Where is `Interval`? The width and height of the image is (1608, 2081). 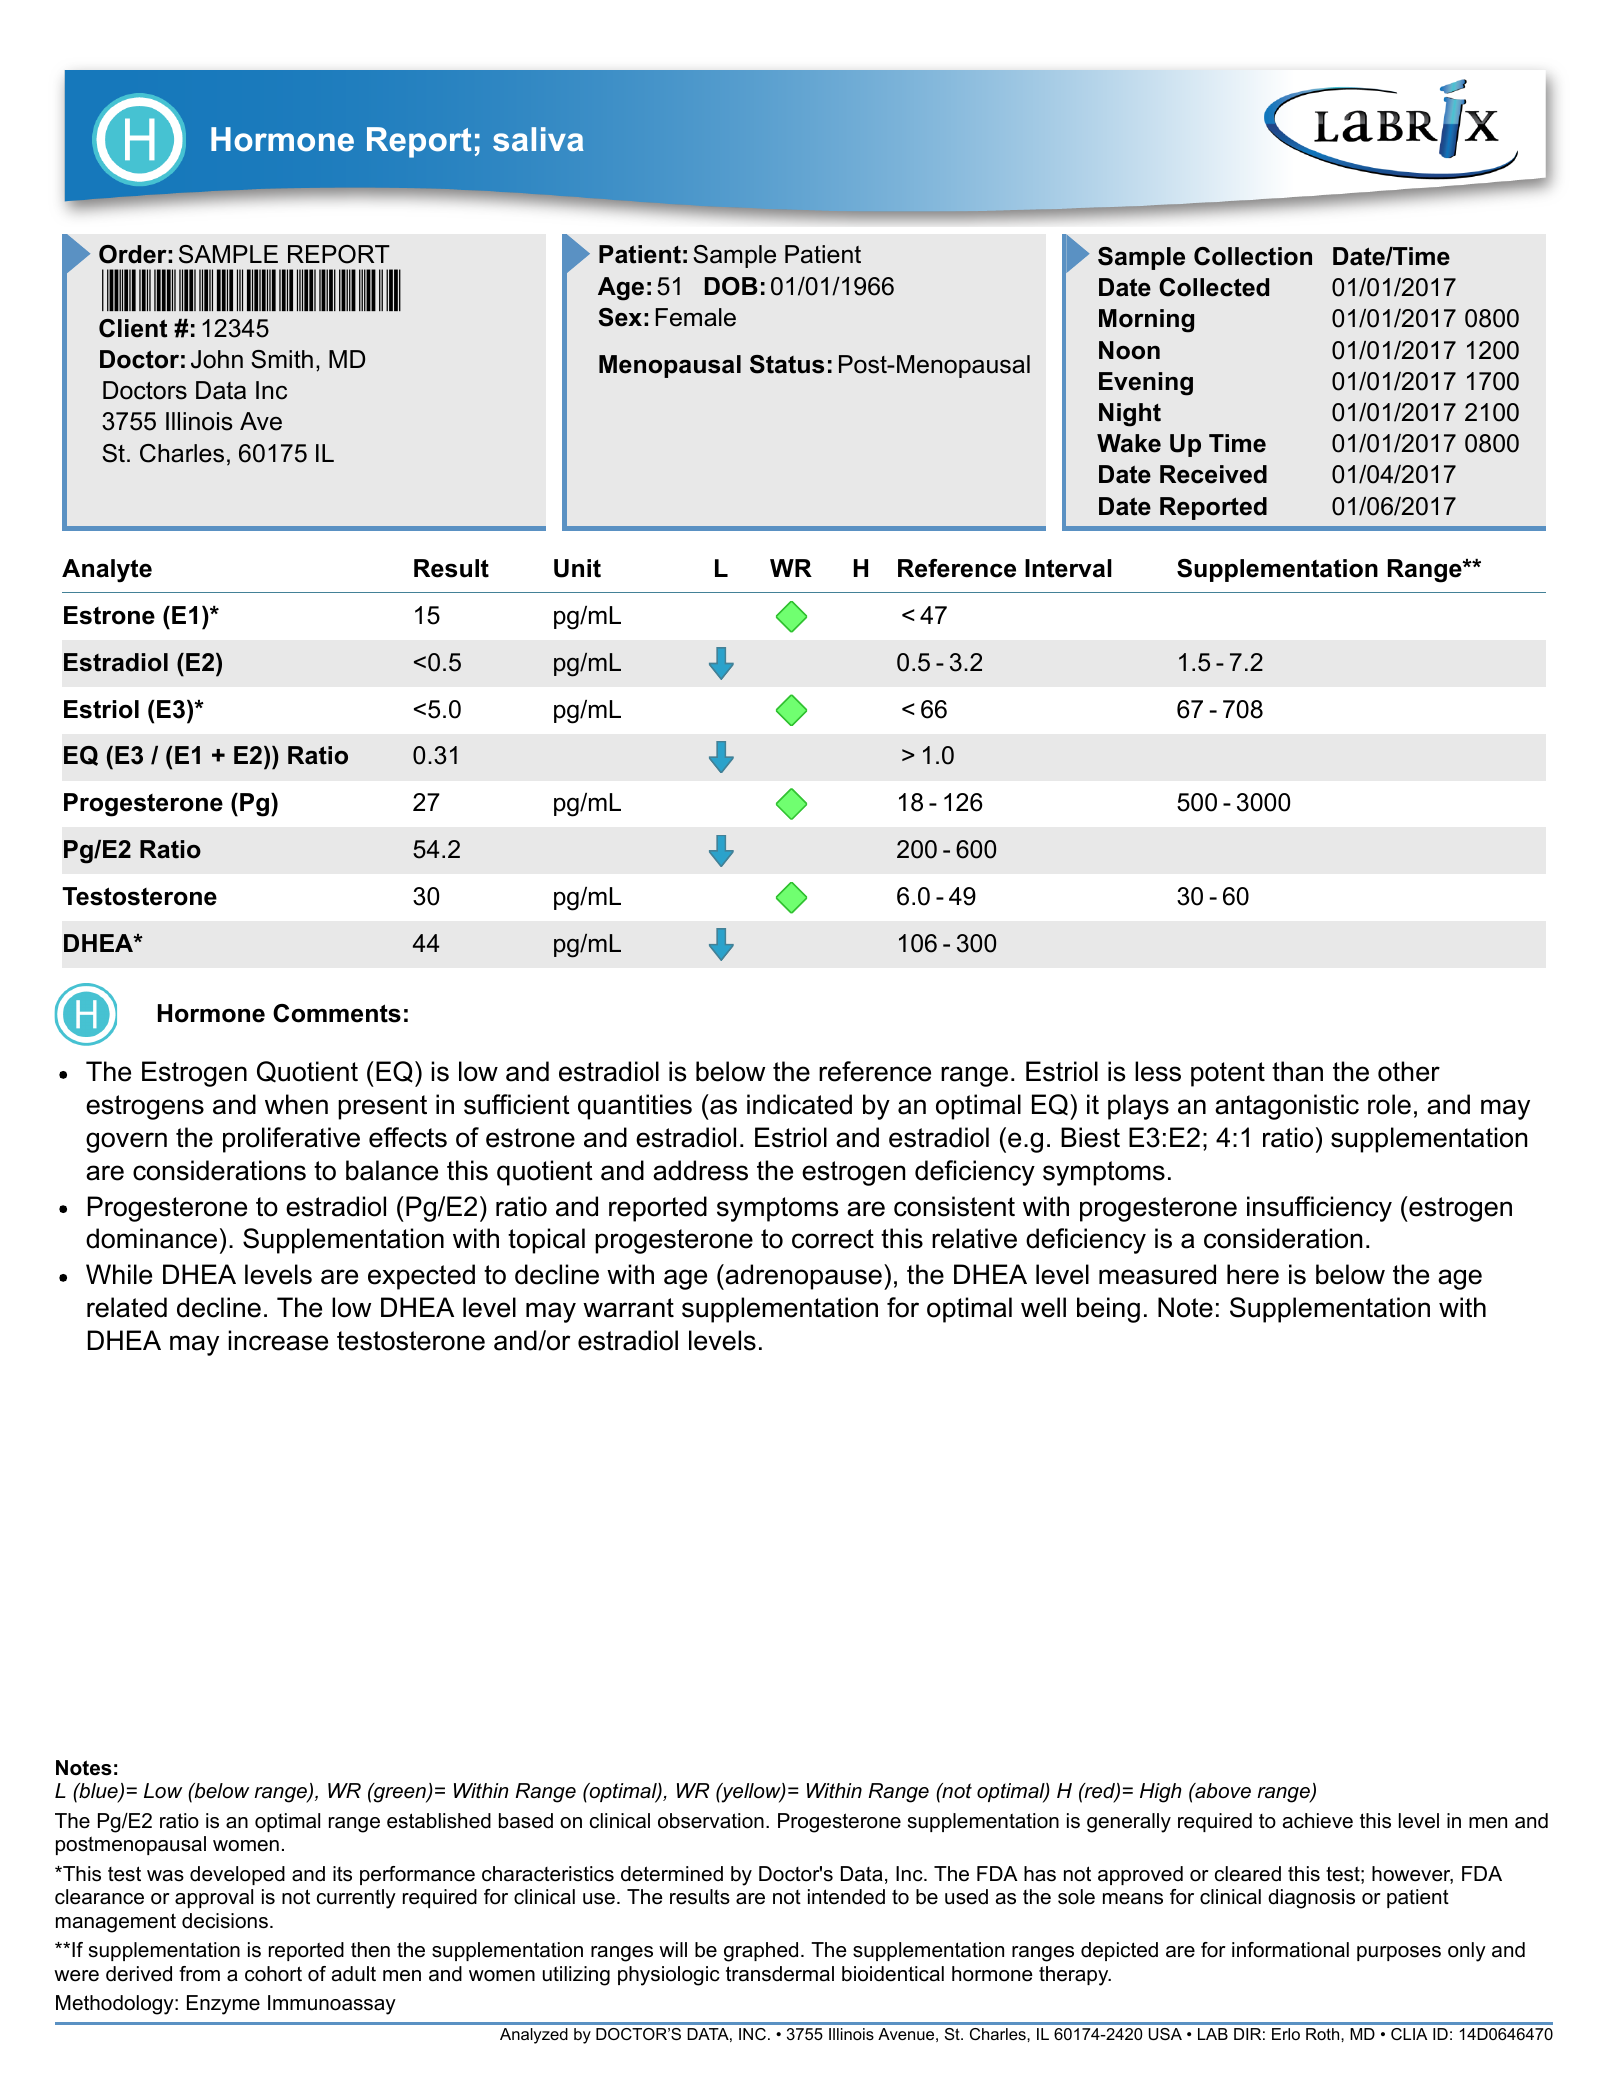
Interval is located at coordinates (1068, 568).
